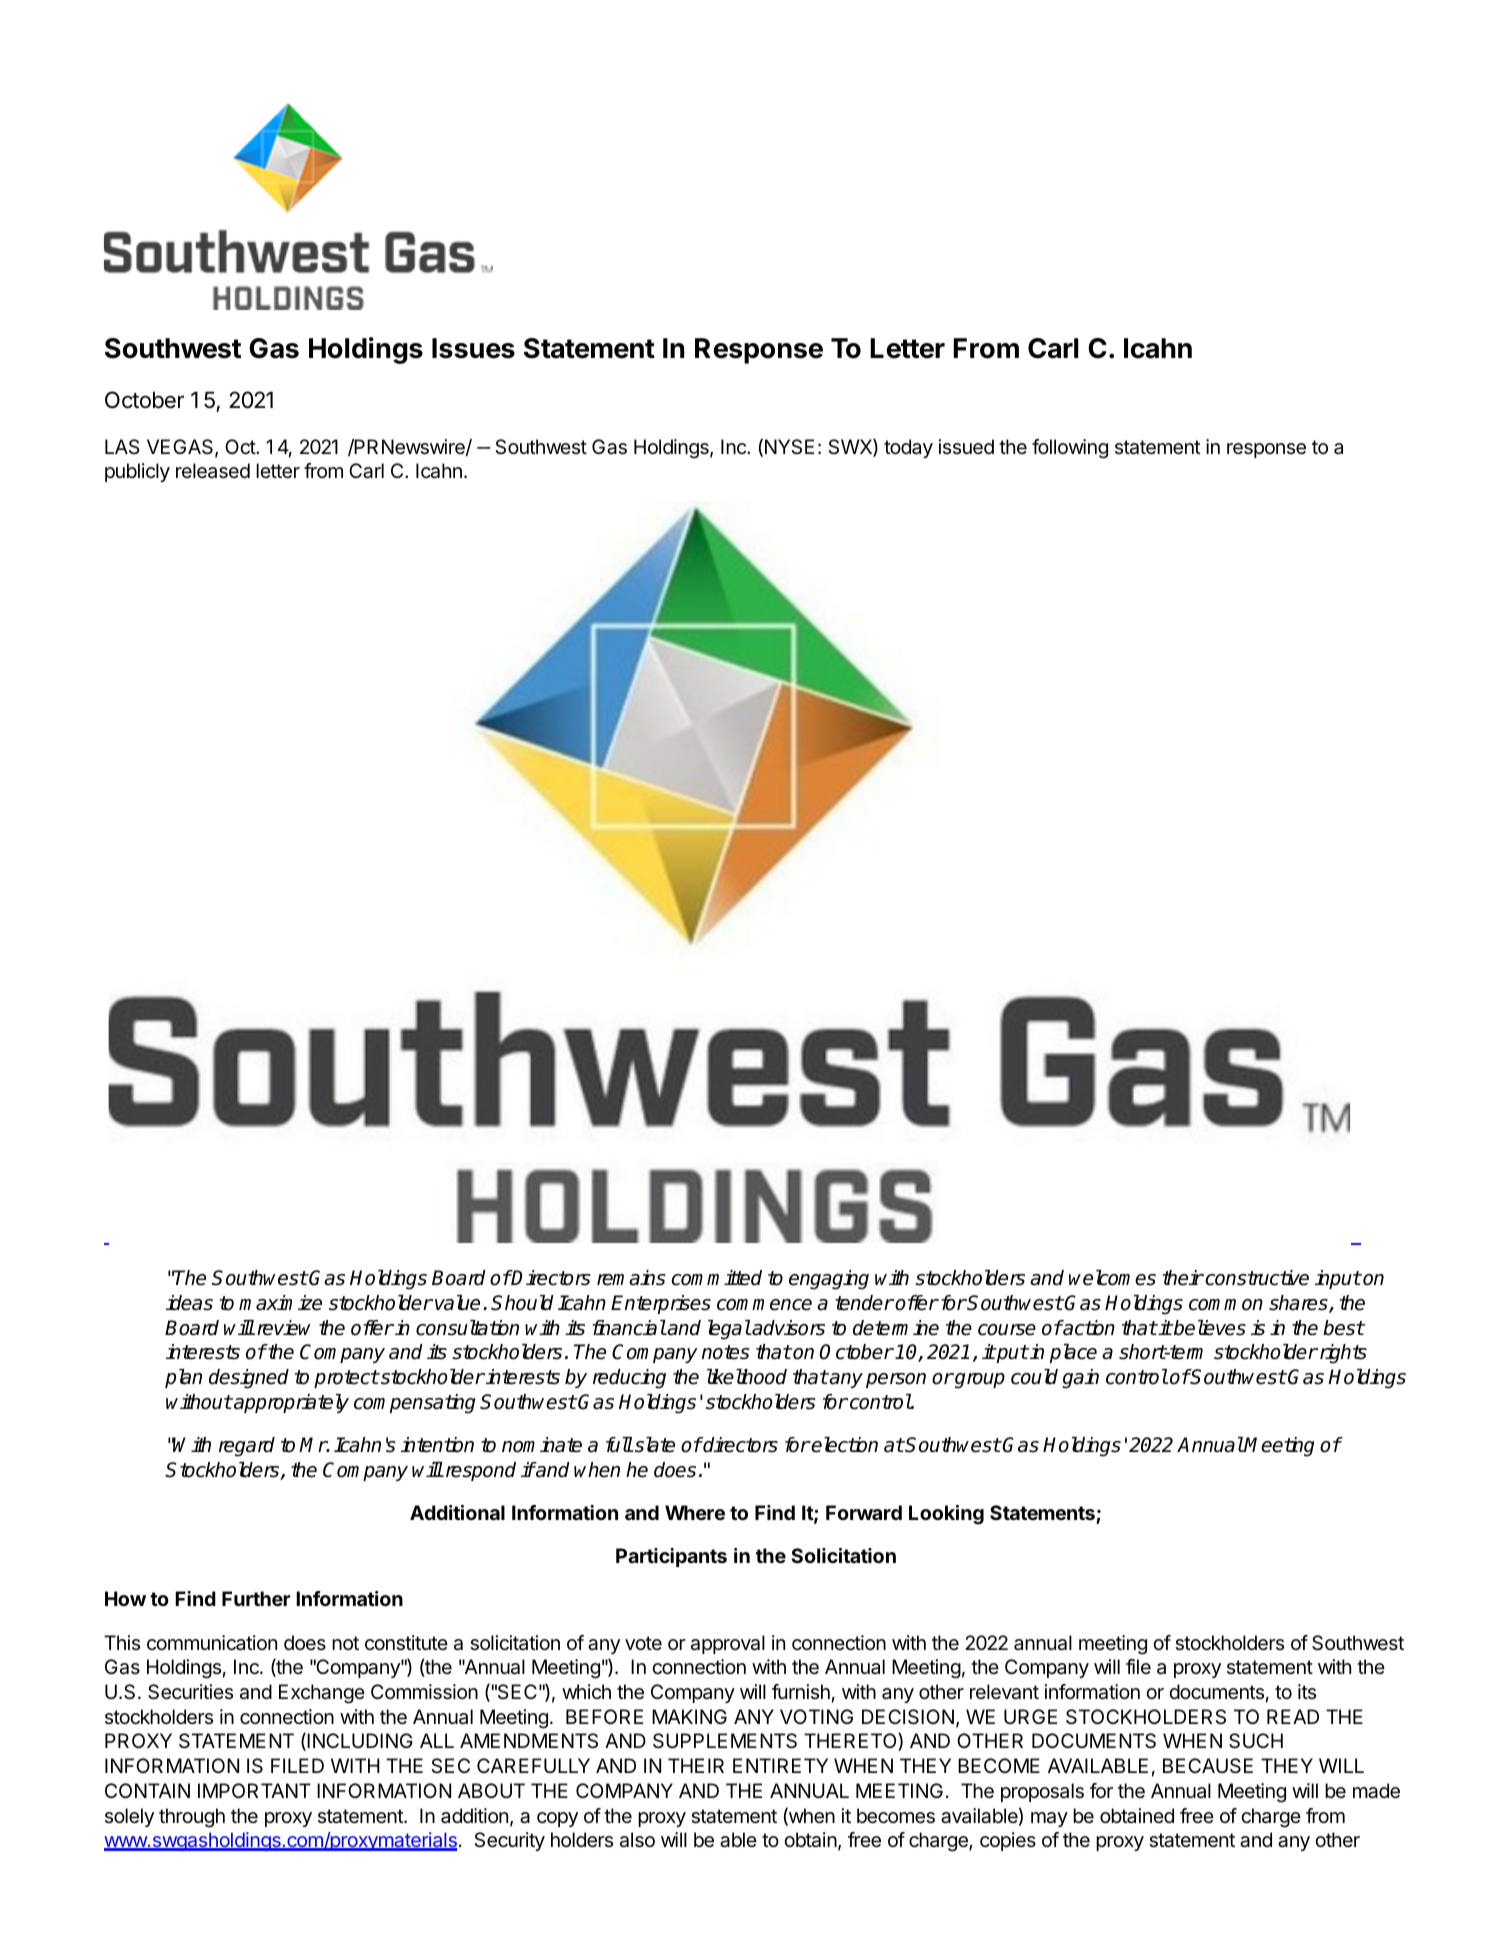 The width and height of the screenshot is (1512, 1957). What do you see at coordinates (1070, 449) in the screenshot?
I see `following` at bounding box center [1070, 449].
